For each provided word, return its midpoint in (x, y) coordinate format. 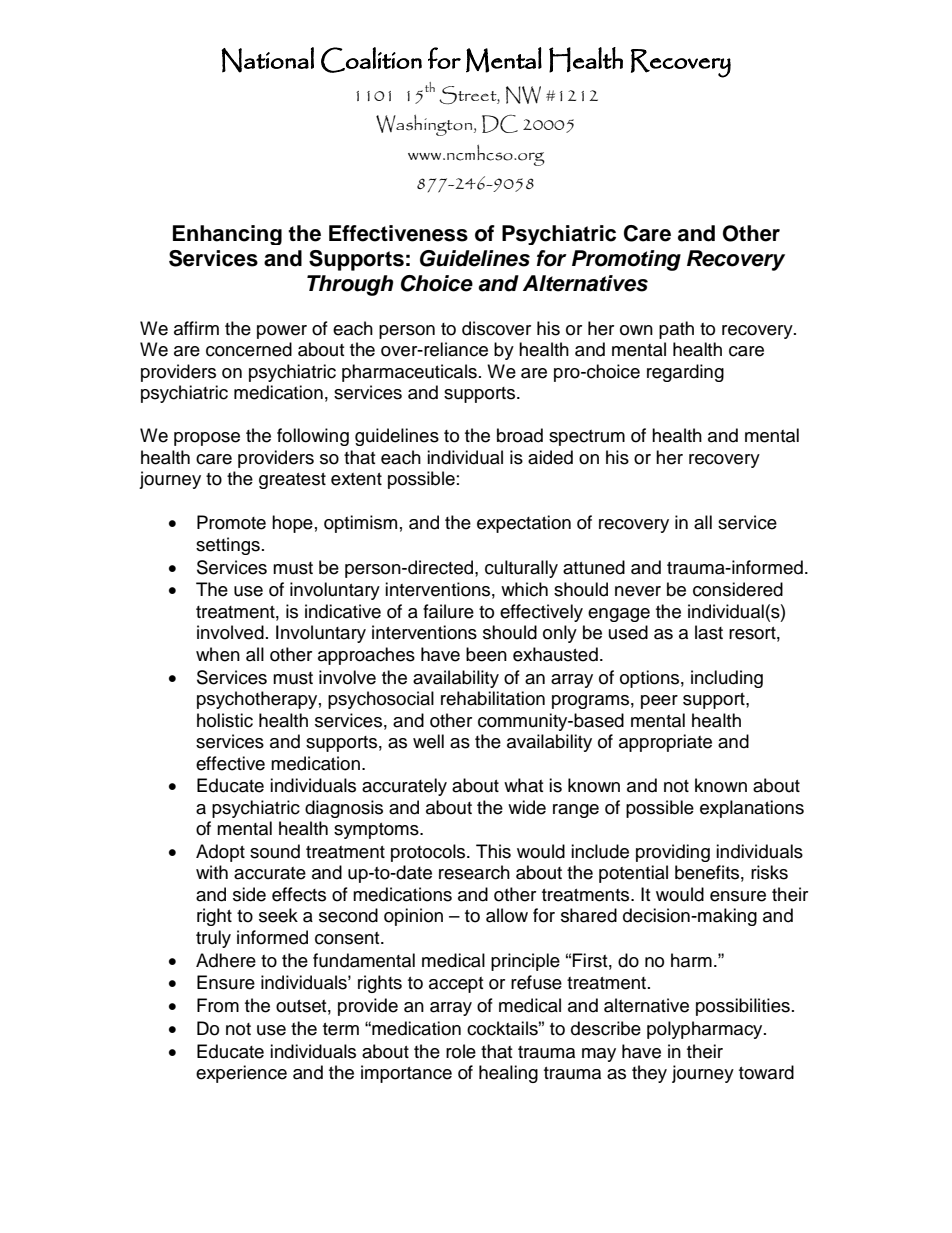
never (638, 591)
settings (228, 546)
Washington (425, 125)
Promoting (626, 260)
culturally (521, 569)
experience (241, 1074)
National (267, 60)
